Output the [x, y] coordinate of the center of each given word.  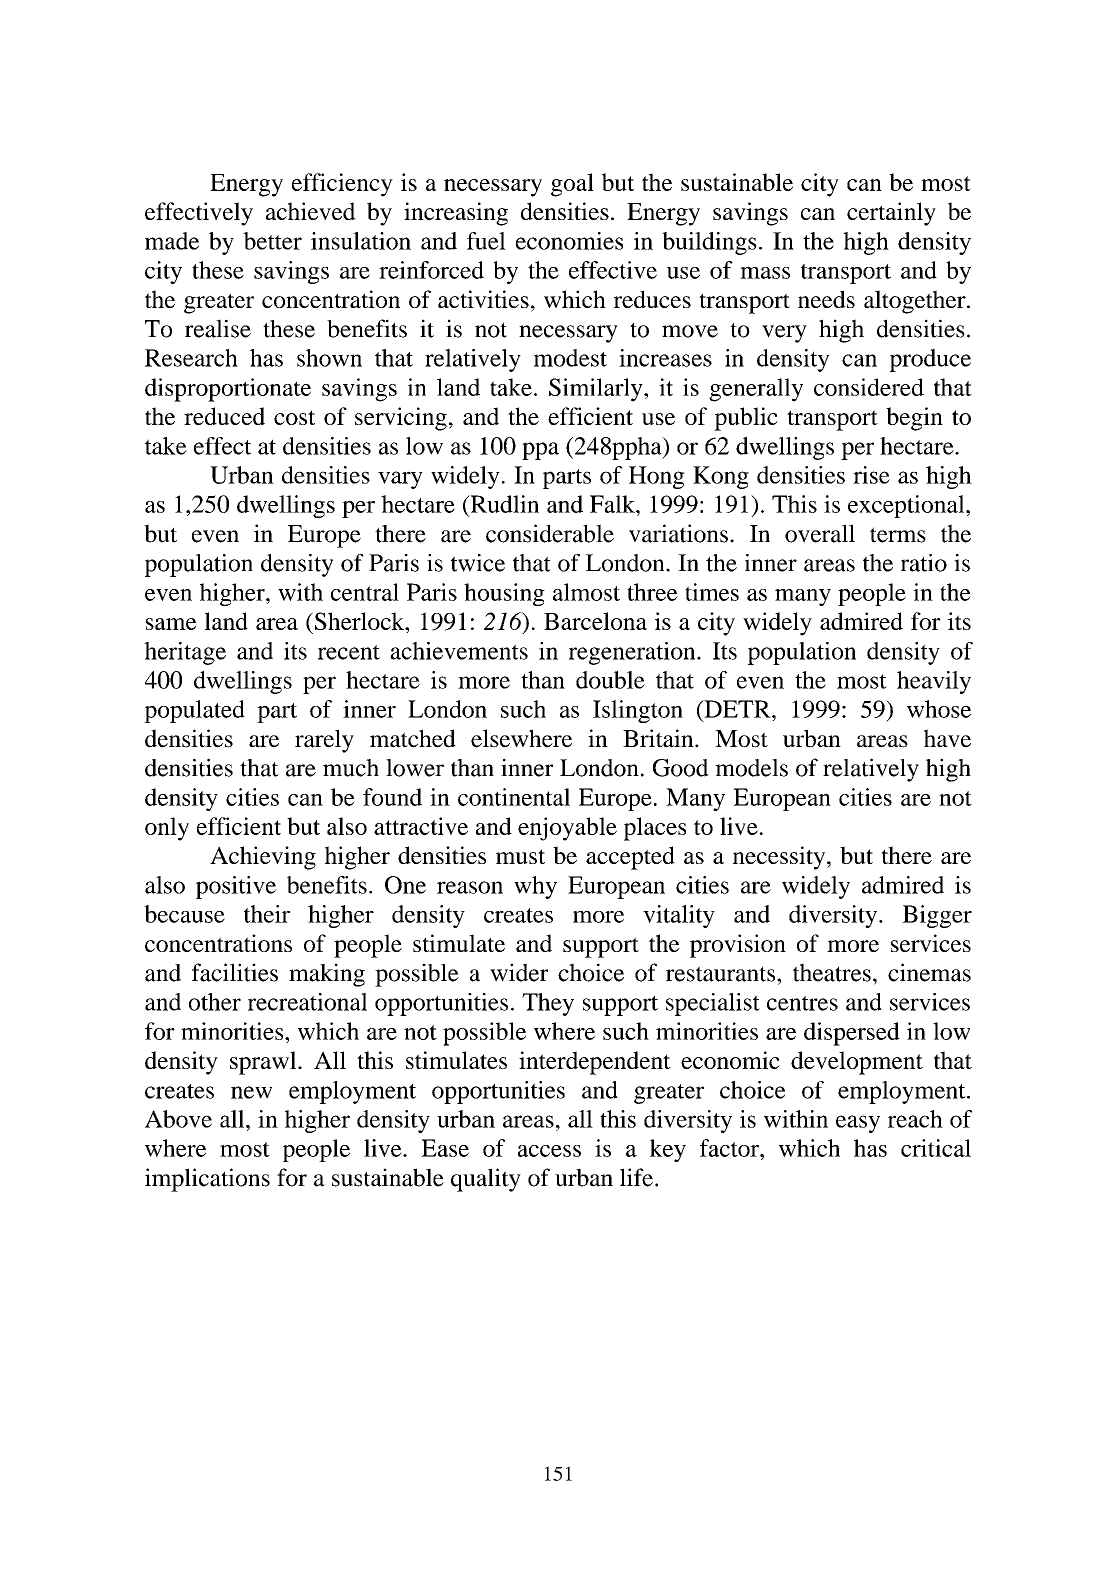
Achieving [263, 858]
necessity [780, 858]
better [272, 241]
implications [207, 1180]
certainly [891, 214]
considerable [550, 533]
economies [569, 241]
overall [820, 533]
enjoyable [567, 829]
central [365, 592]
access [549, 1151]
